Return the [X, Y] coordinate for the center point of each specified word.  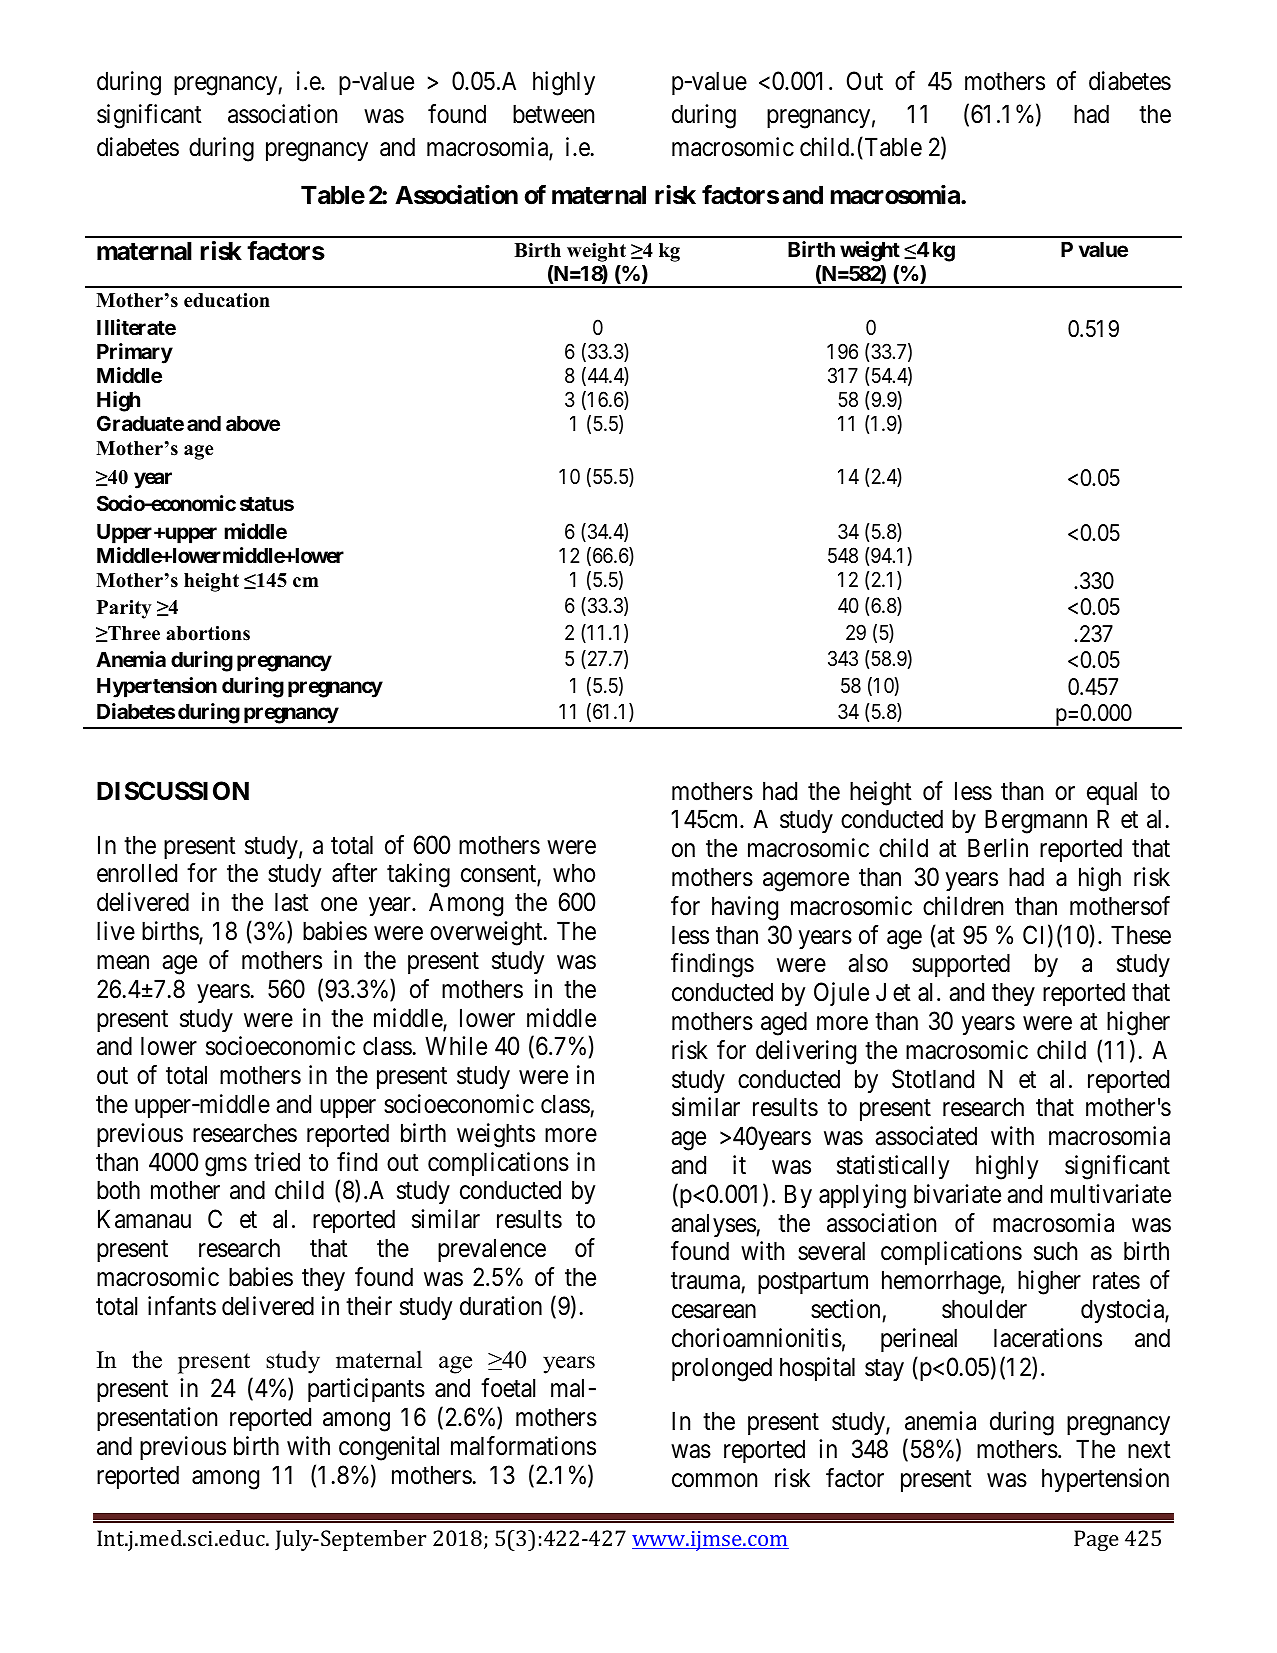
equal [1112, 793]
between [553, 114]
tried [277, 1162]
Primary [135, 353]
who [574, 873]
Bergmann [1036, 822]
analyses [714, 1225]
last [292, 902]
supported [961, 965]
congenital [389, 1448]
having [745, 908]
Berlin [998, 848]
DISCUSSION [173, 791]
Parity [124, 609]
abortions [208, 633]
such [1055, 1251]
